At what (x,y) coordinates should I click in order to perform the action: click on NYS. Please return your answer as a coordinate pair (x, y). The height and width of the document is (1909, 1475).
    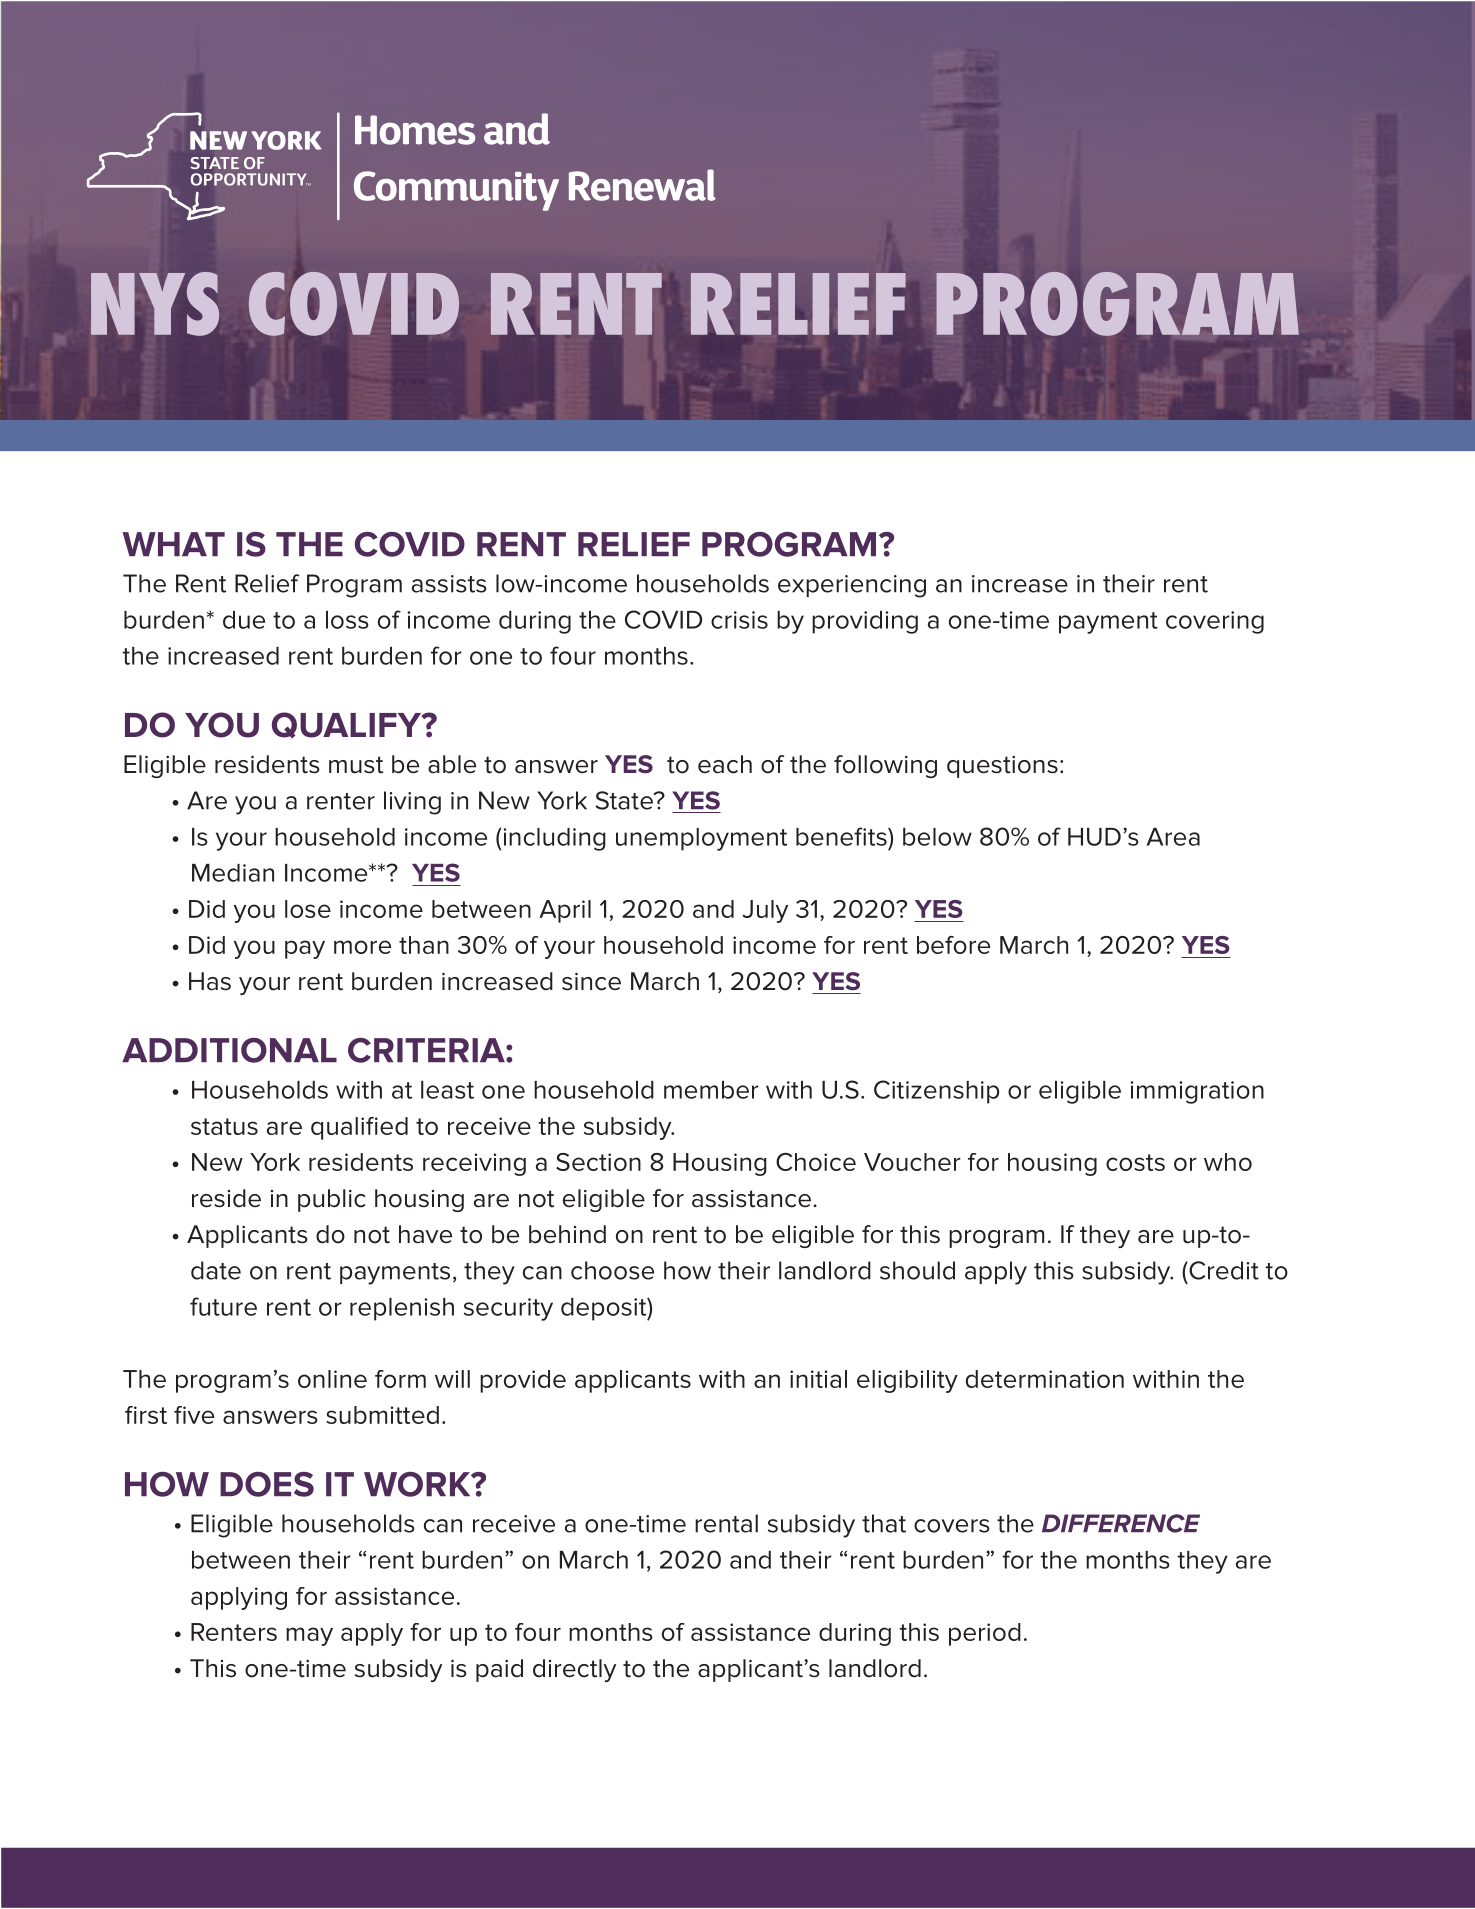
    Looking at the image, I should click on (155, 304).
